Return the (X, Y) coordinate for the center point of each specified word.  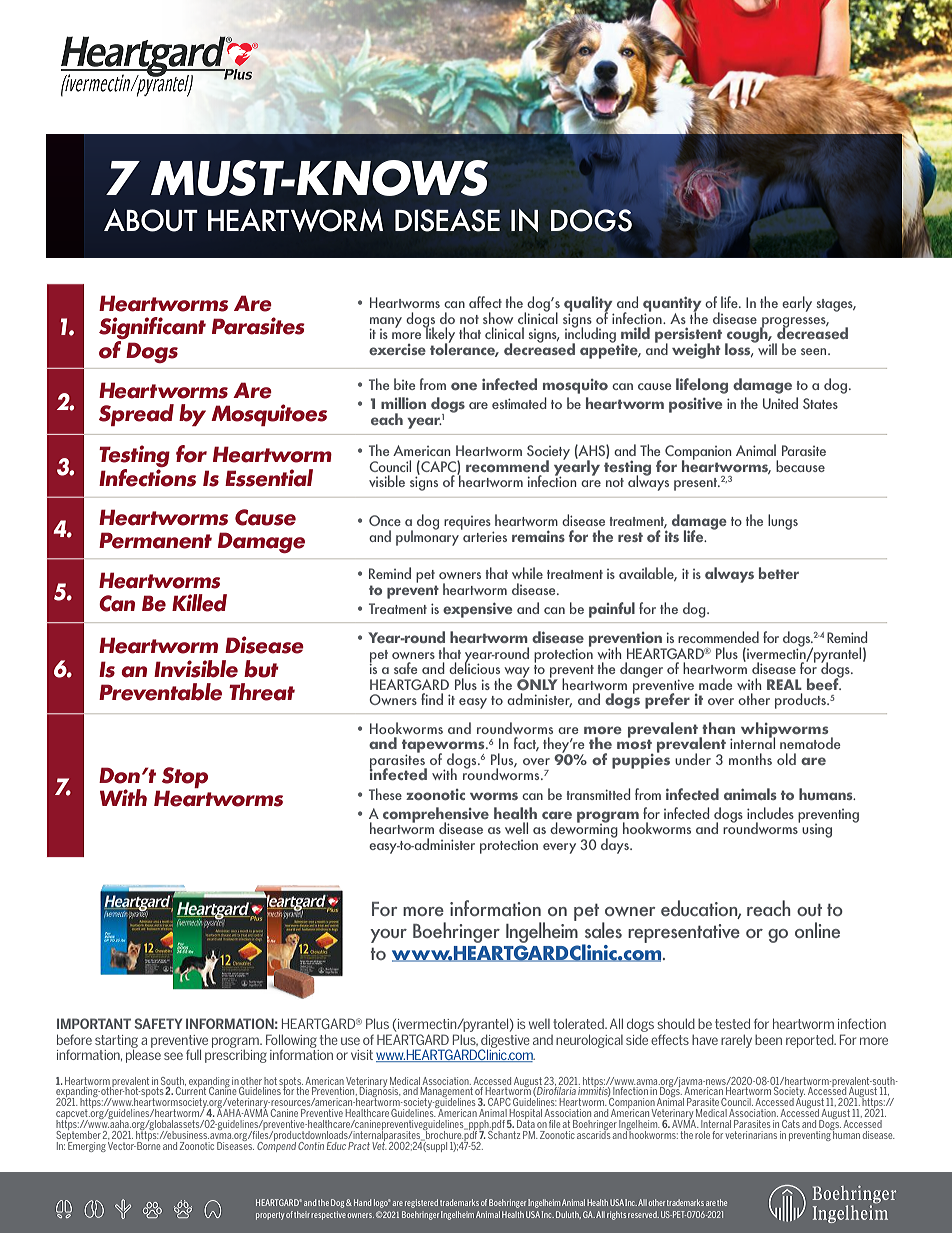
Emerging (86, 1145)
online (817, 930)
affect (485, 302)
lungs (783, 522)
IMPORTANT (94, 1023)
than (718, 728)
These (385, 794)
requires (467, 523)
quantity (672, 305)
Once (385, 520)
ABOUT (151, 220)
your (388, 936)
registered (421, 1203)
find (432, 699)
